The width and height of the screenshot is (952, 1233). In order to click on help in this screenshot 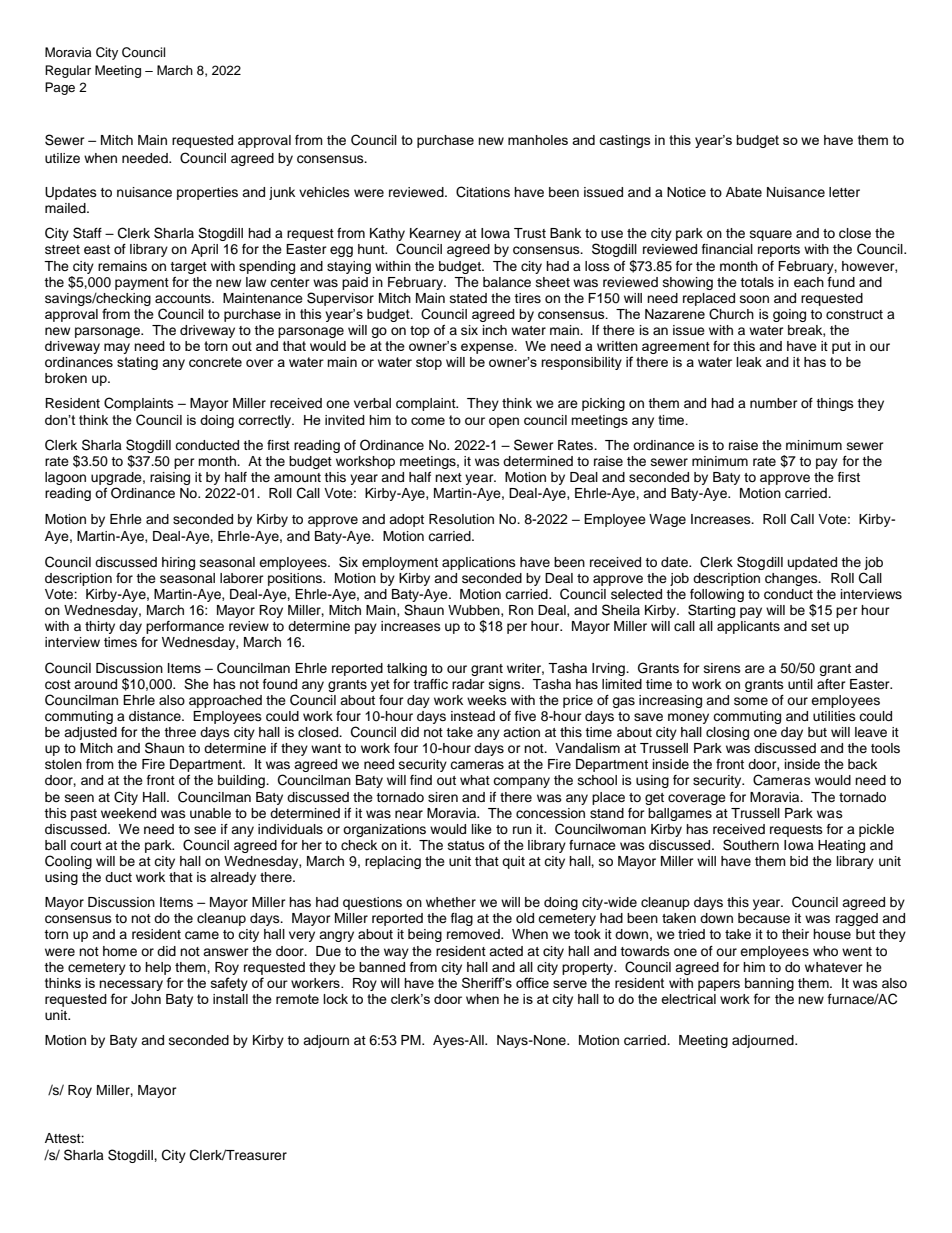, I will do `click(158, 968)`.
